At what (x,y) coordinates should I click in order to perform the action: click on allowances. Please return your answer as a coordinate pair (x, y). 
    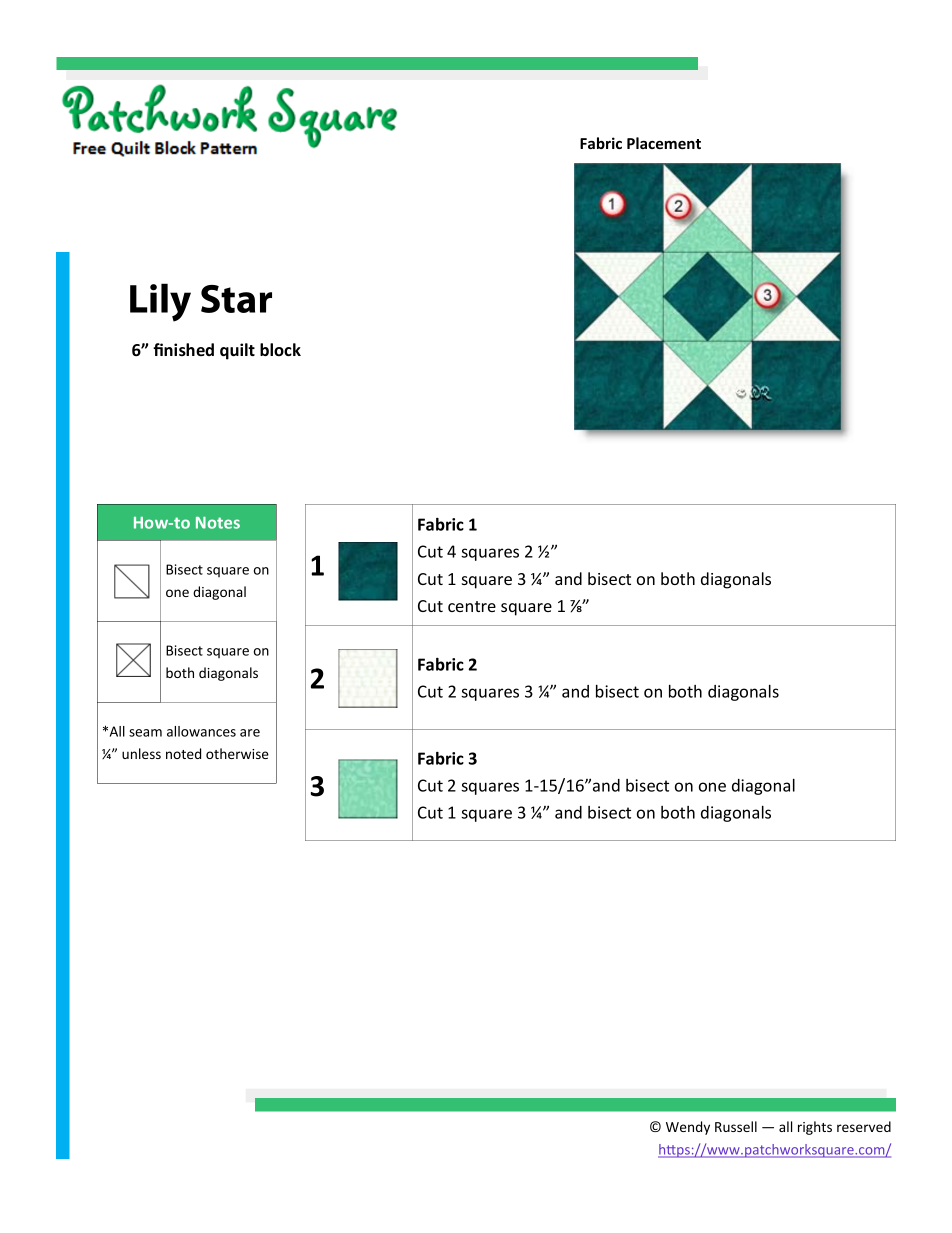
    Looking at the image, I should click on (201, 731).
